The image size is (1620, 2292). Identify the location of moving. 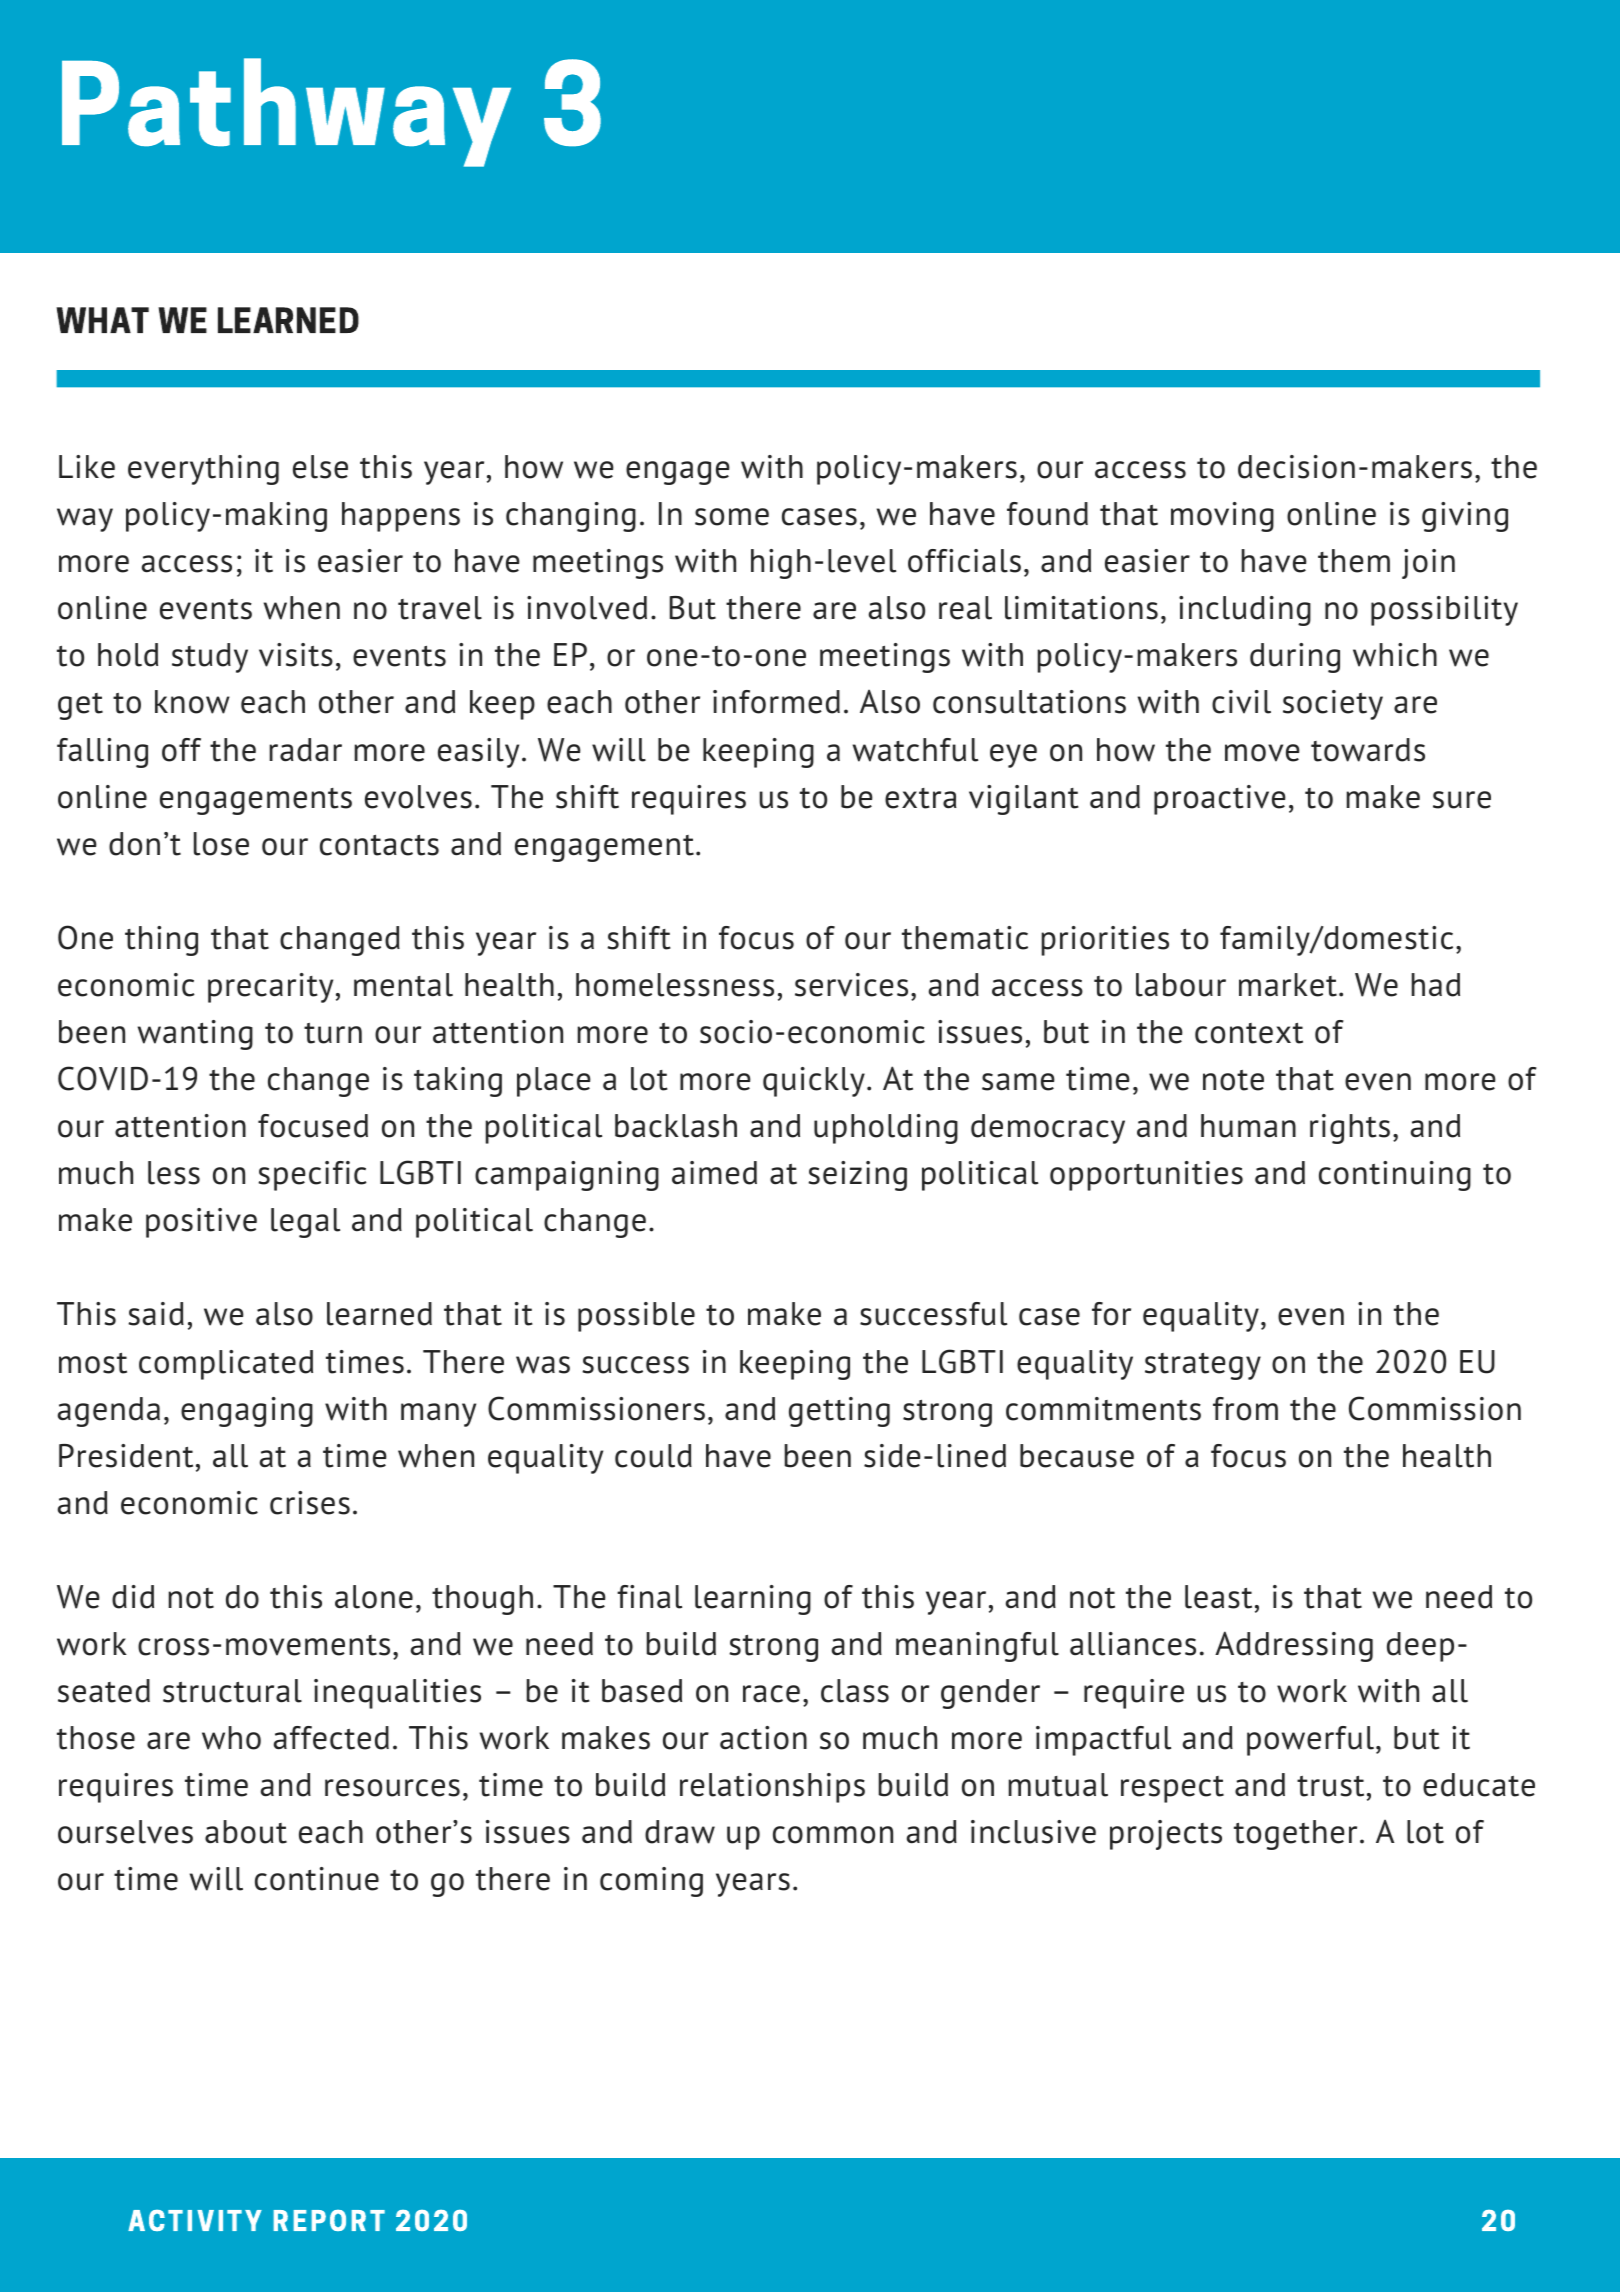
(1222, 517).
